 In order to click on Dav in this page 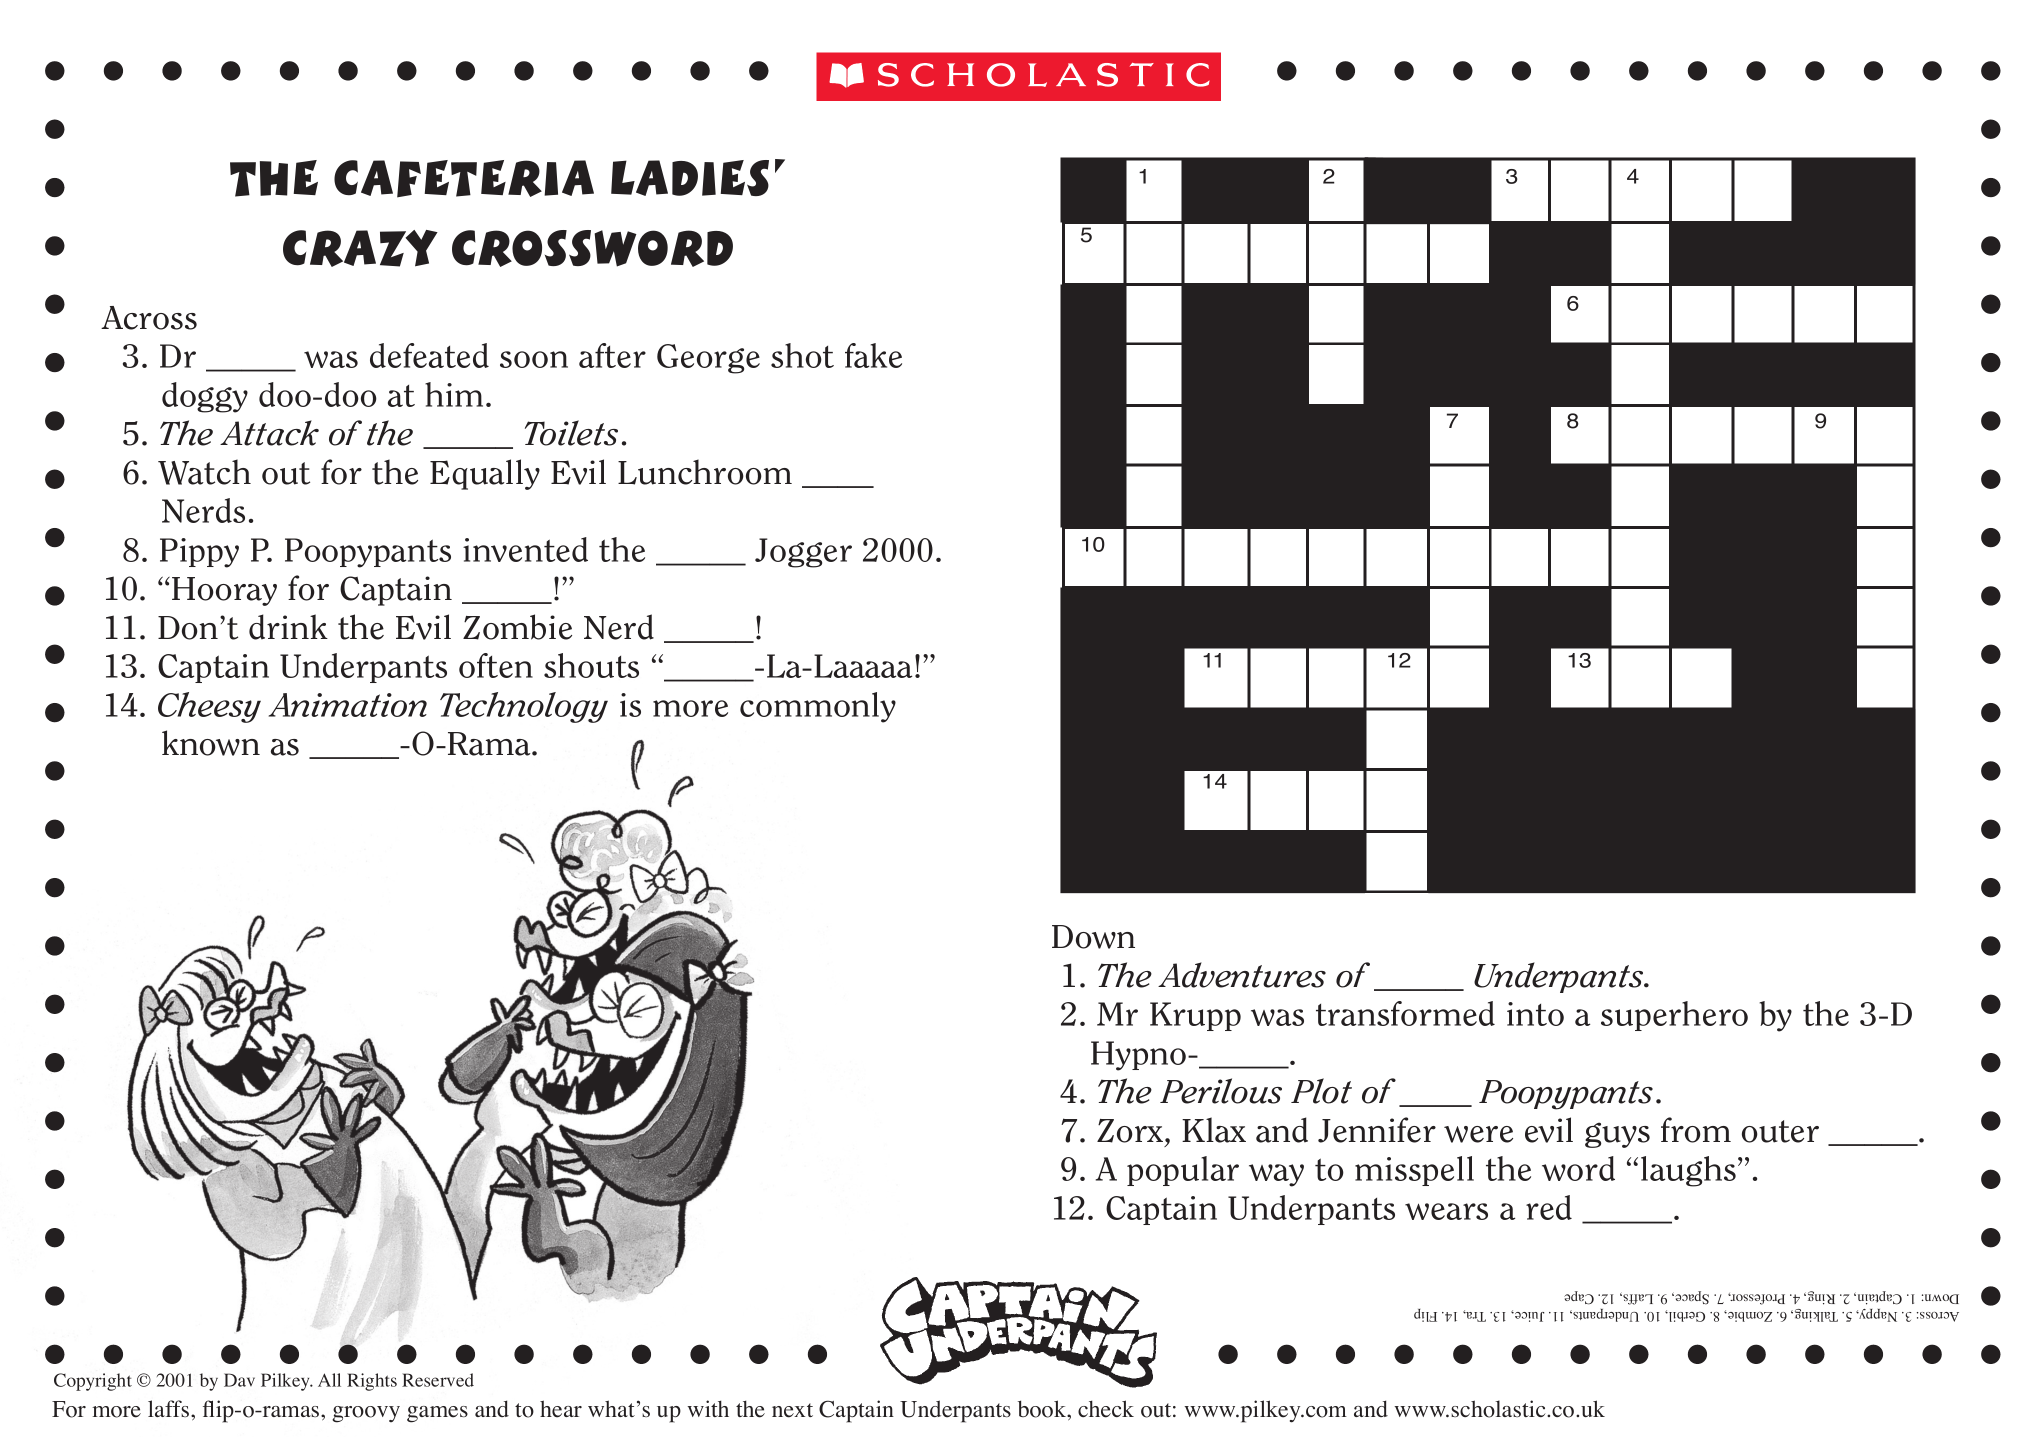, I will do `click(239, 1380)`.
